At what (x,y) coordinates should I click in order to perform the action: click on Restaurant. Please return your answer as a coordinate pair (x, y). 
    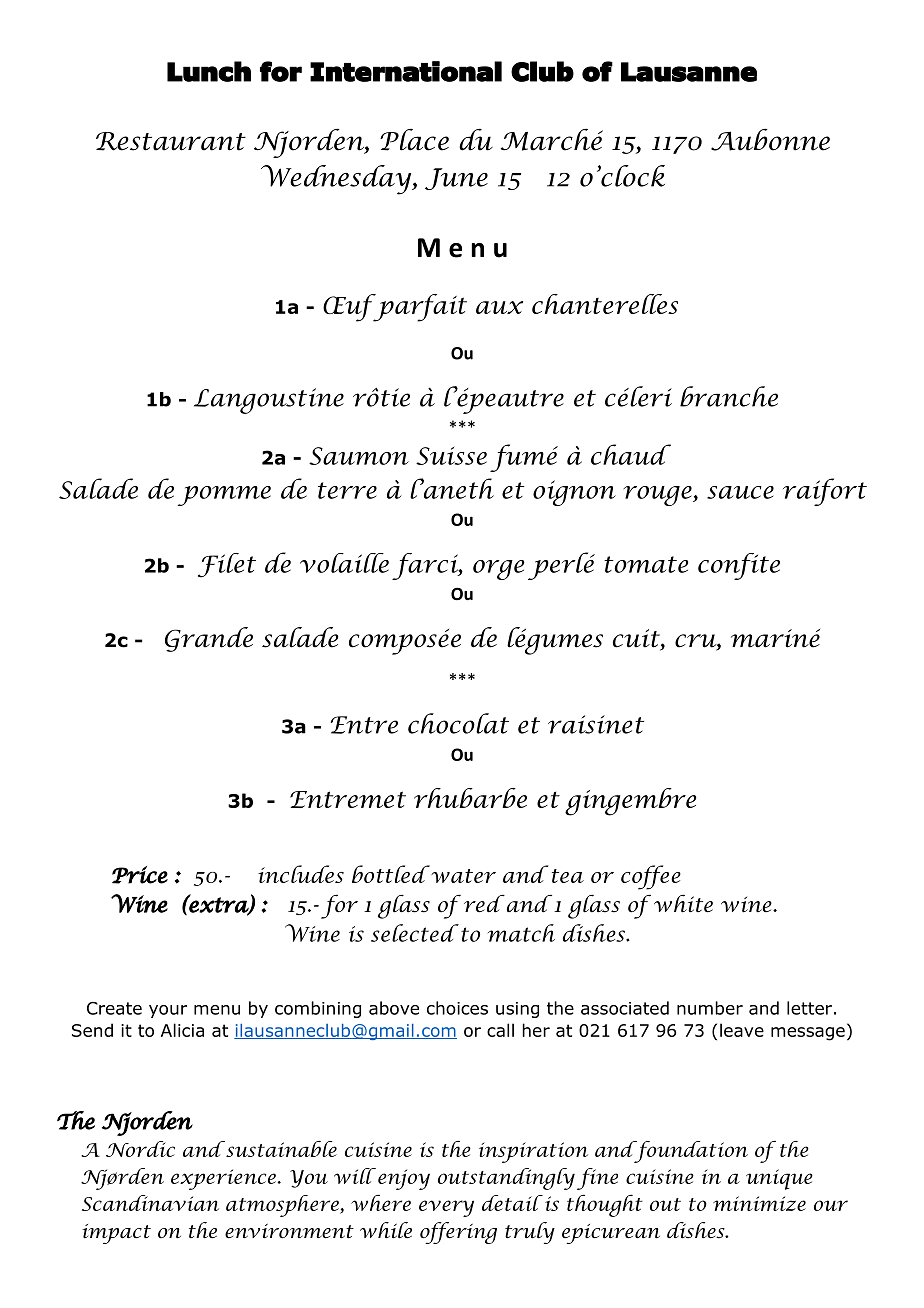
    Looking at the image, I should click on (171, 141).
